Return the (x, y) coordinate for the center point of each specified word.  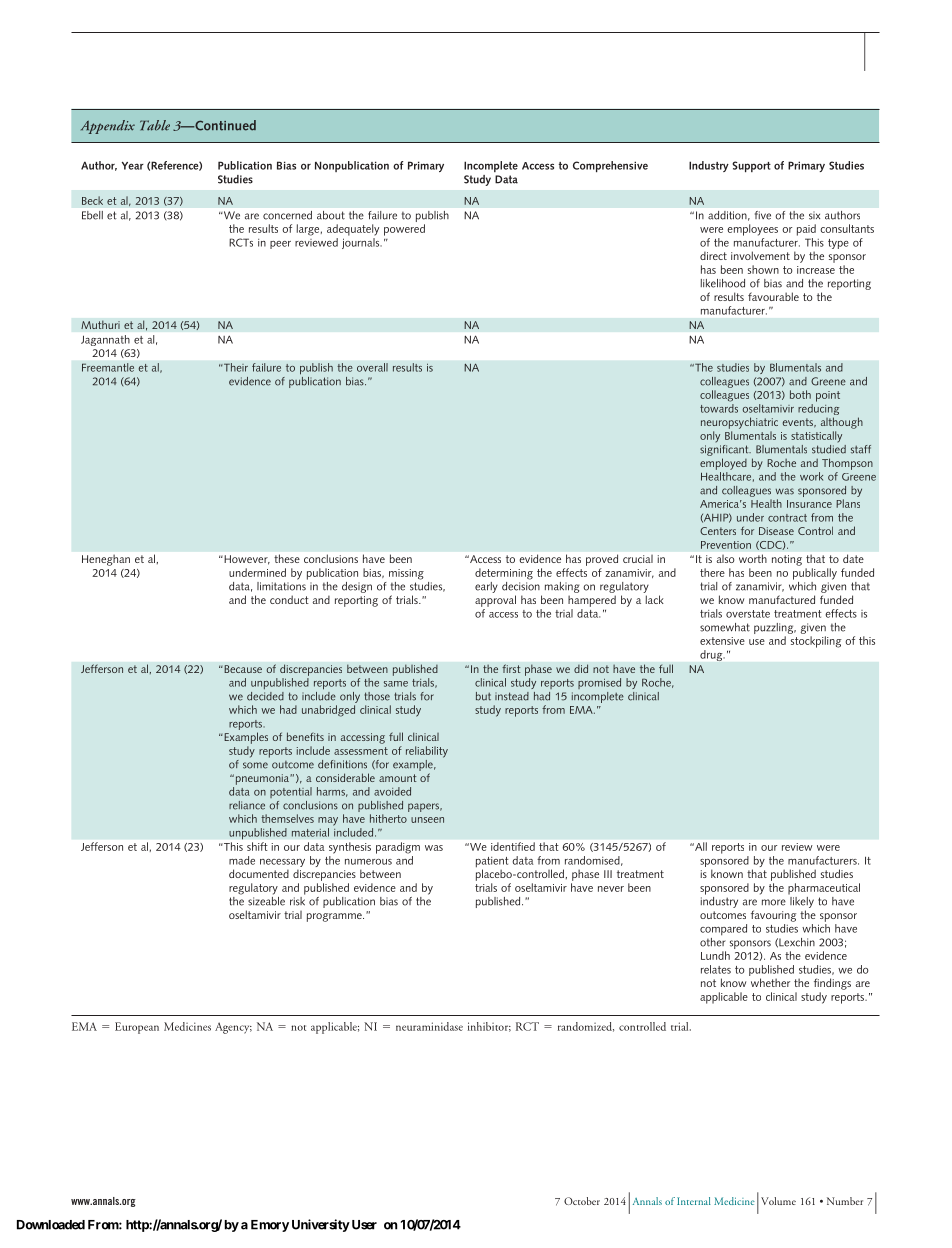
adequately (353, 230)
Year (133, 166)
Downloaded (51, 1225)
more (774, 902)
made (242, 860)
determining (504, 574)
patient (492, 863)
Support (751, 166)
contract (787, 518)
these (287, 558)
